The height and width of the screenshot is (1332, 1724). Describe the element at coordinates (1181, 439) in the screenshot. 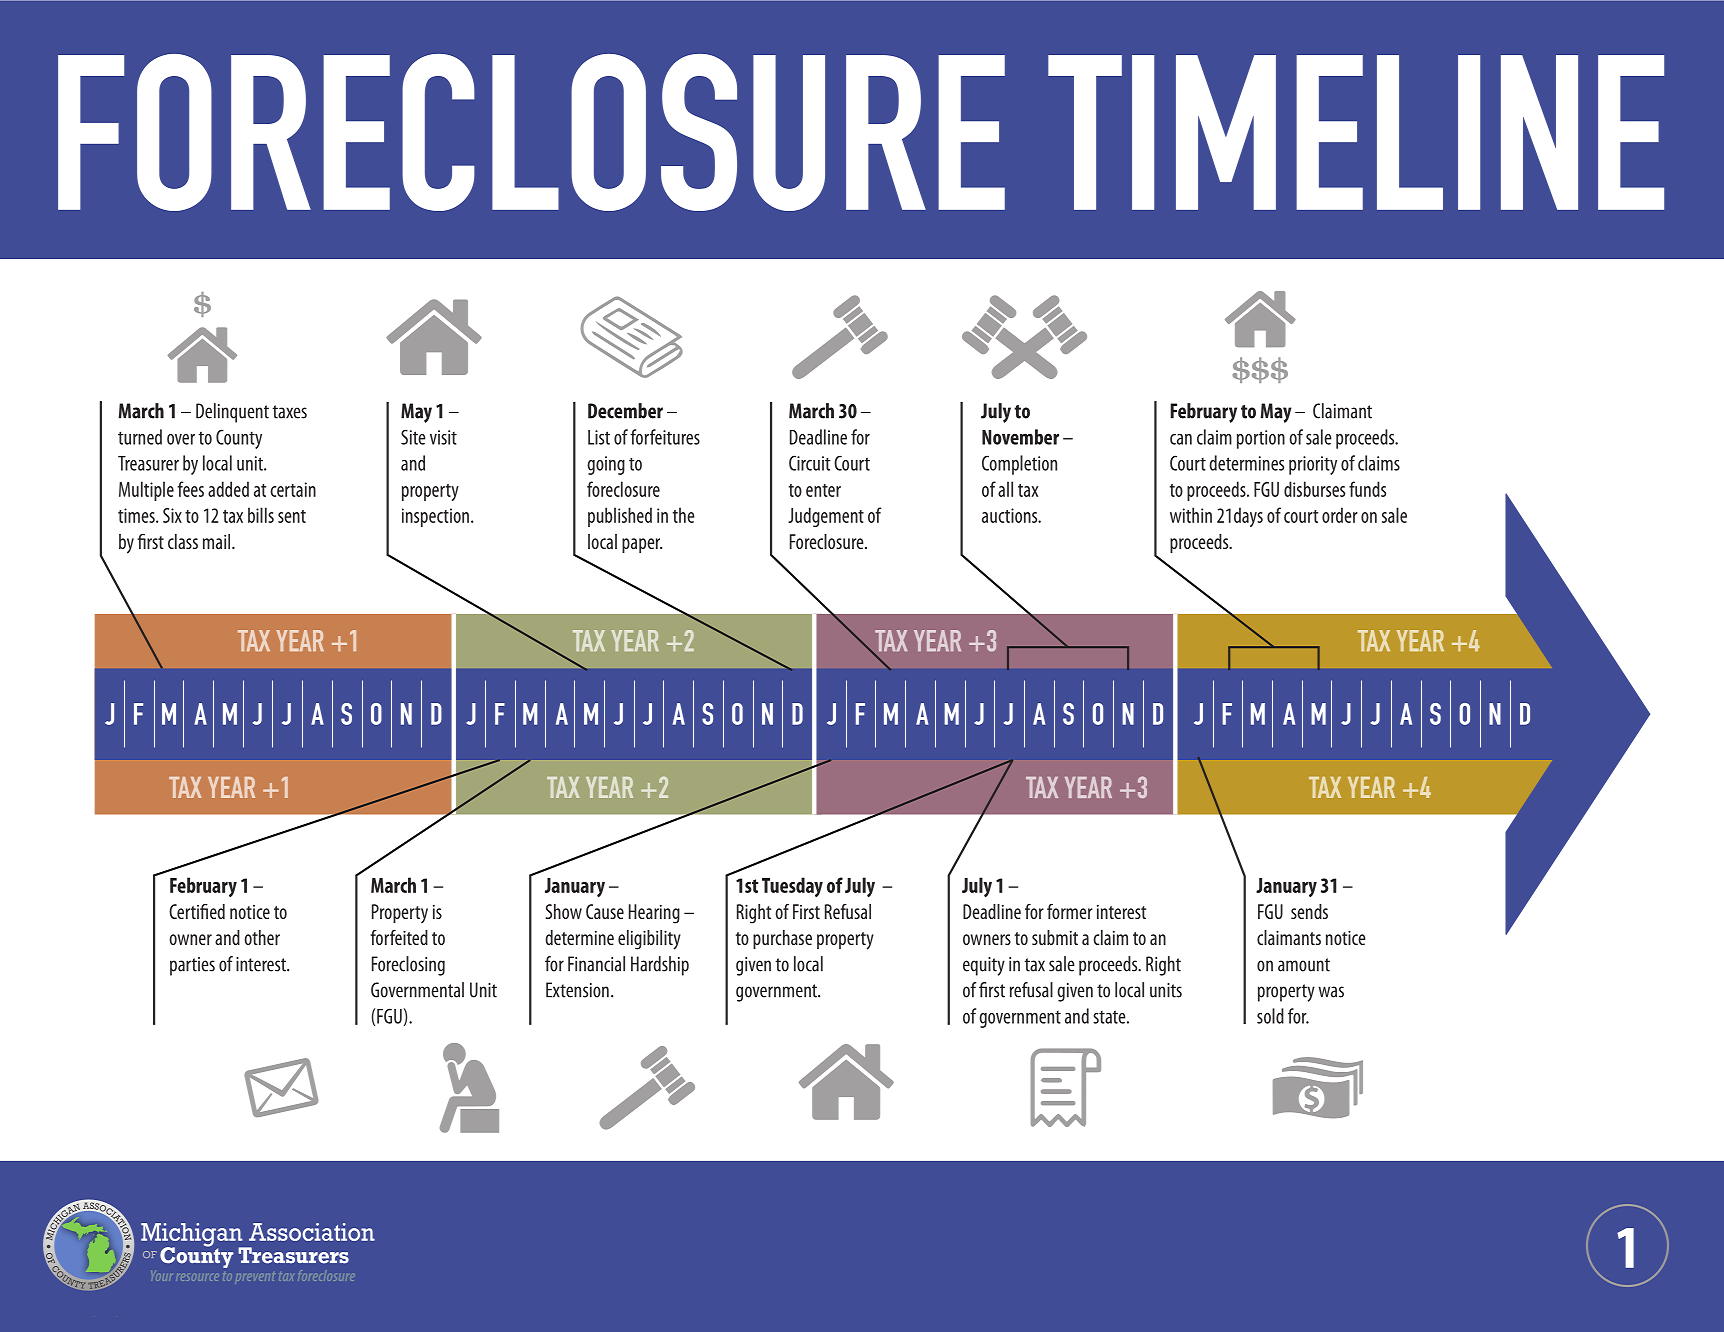

I see `can` at that location.
